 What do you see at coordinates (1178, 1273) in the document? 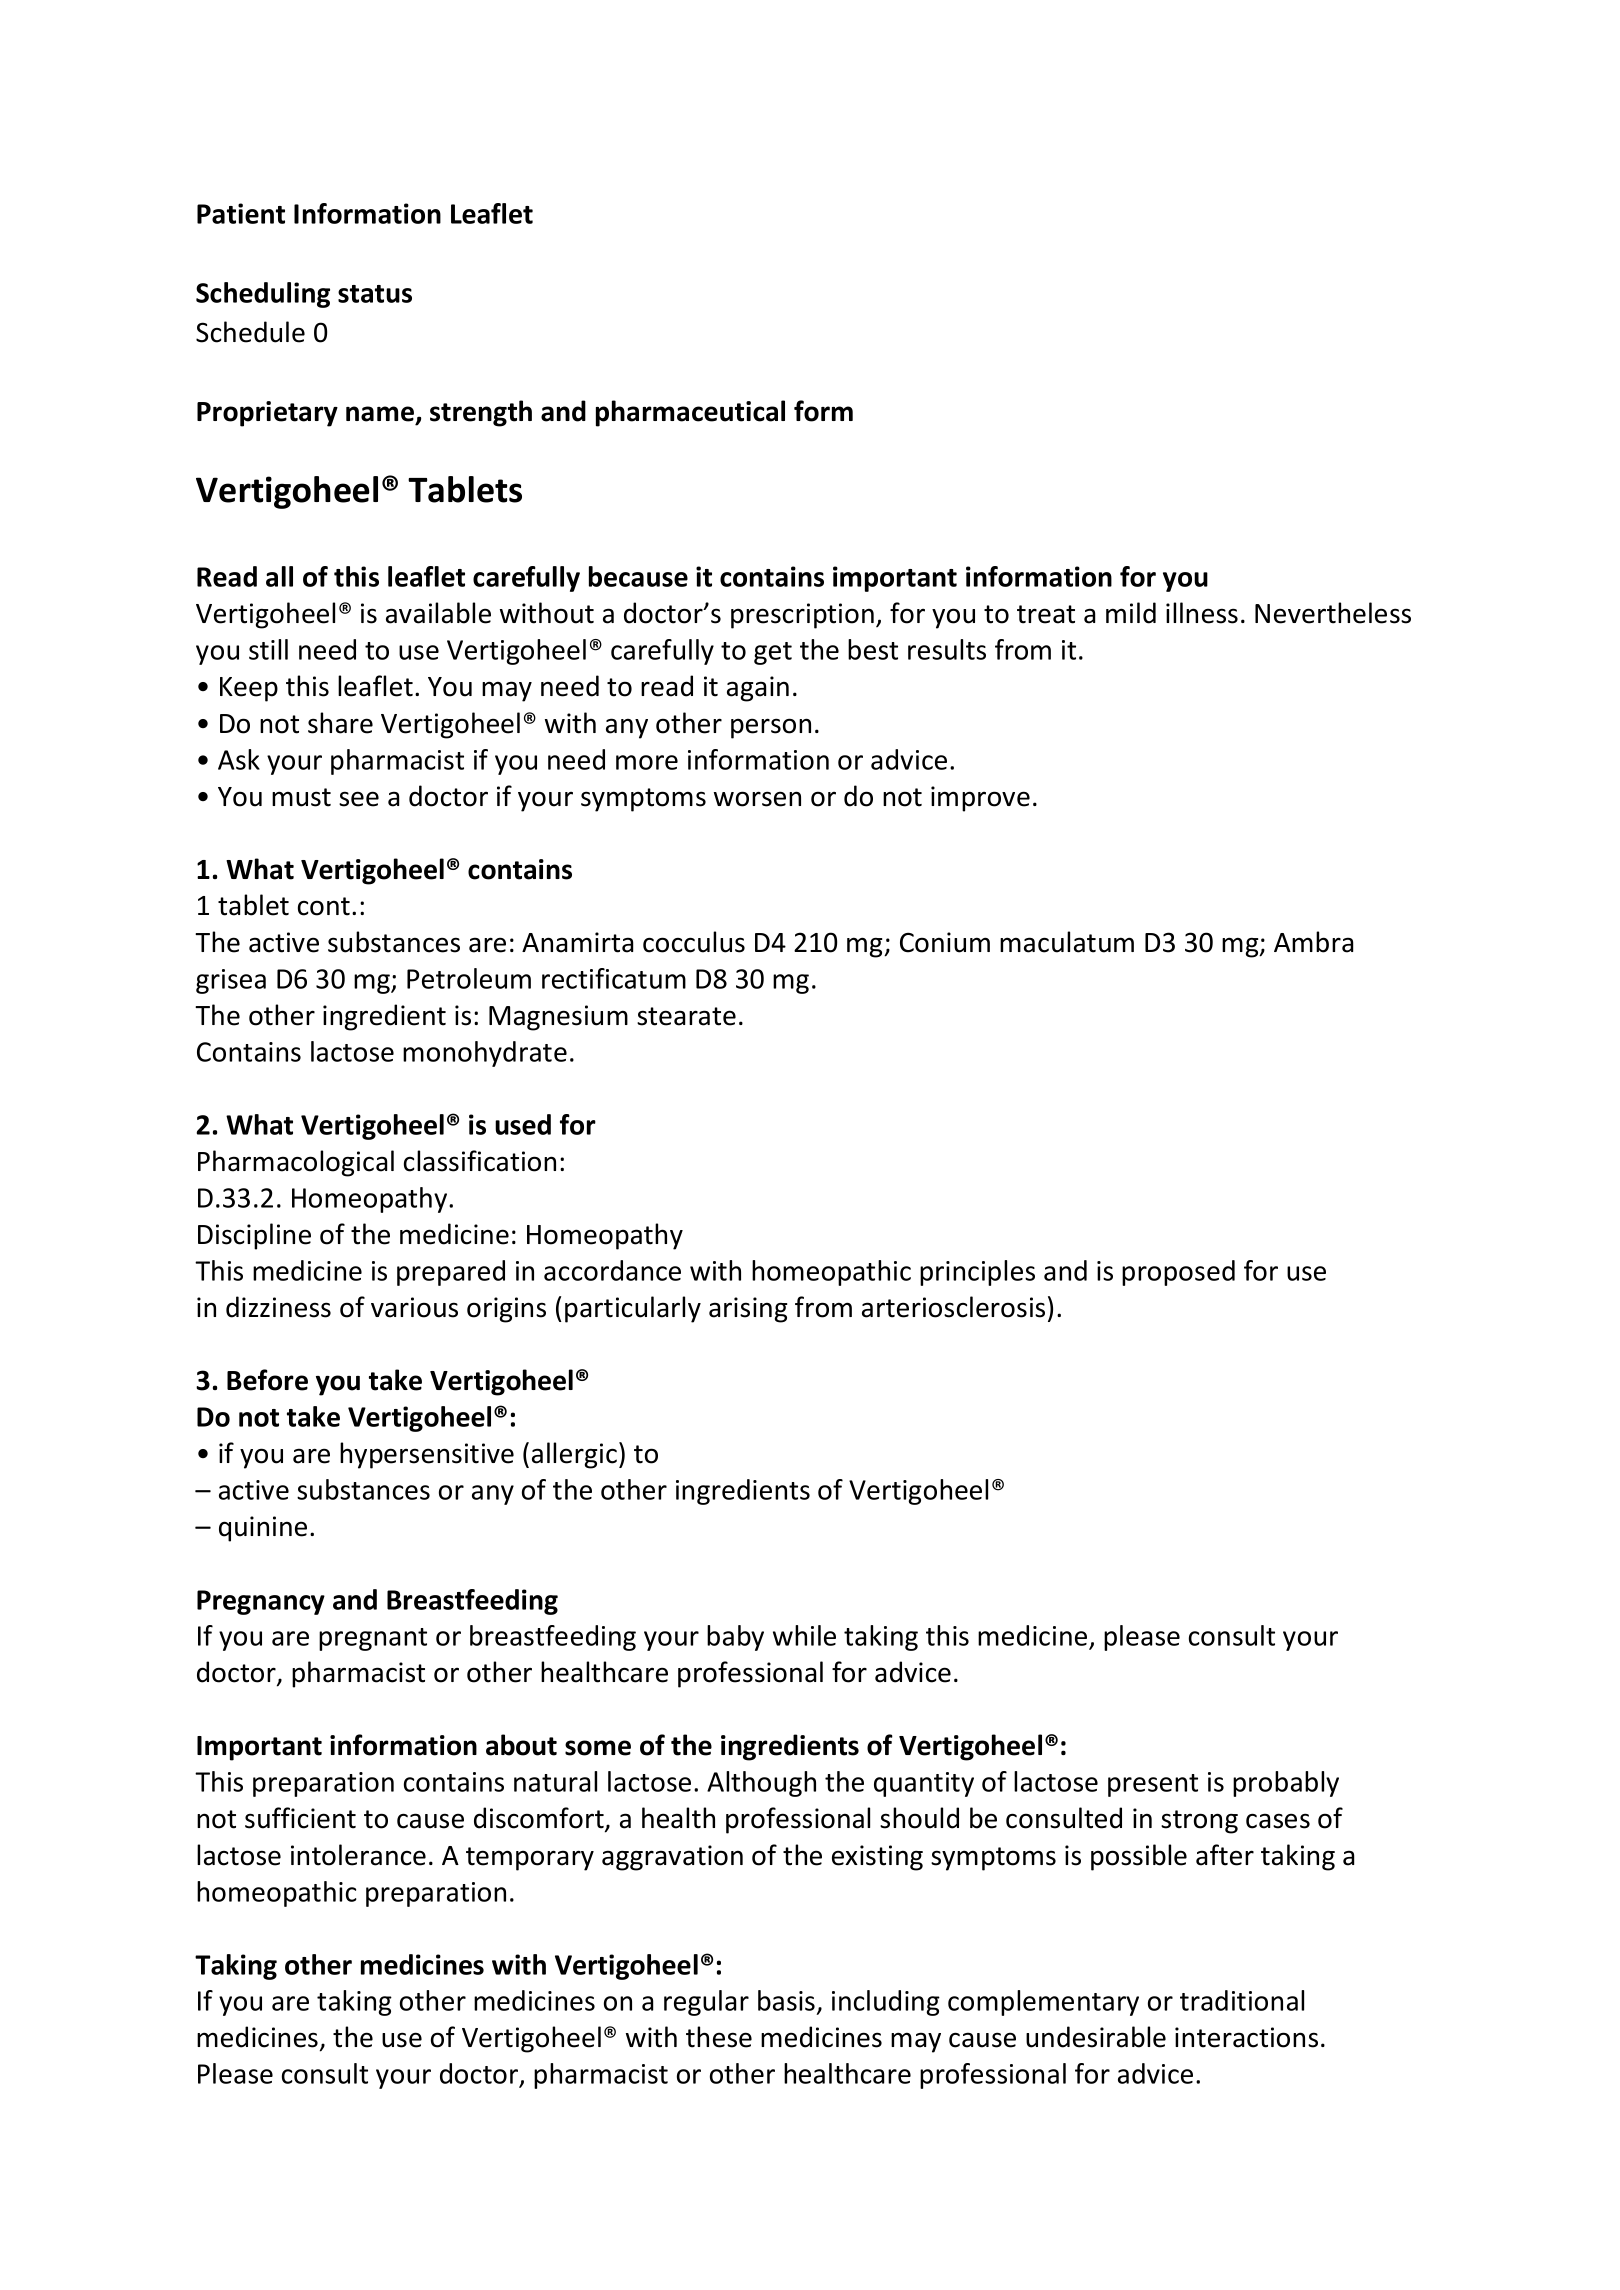
I see `proposed` at bounding box center [1178, 1273].
